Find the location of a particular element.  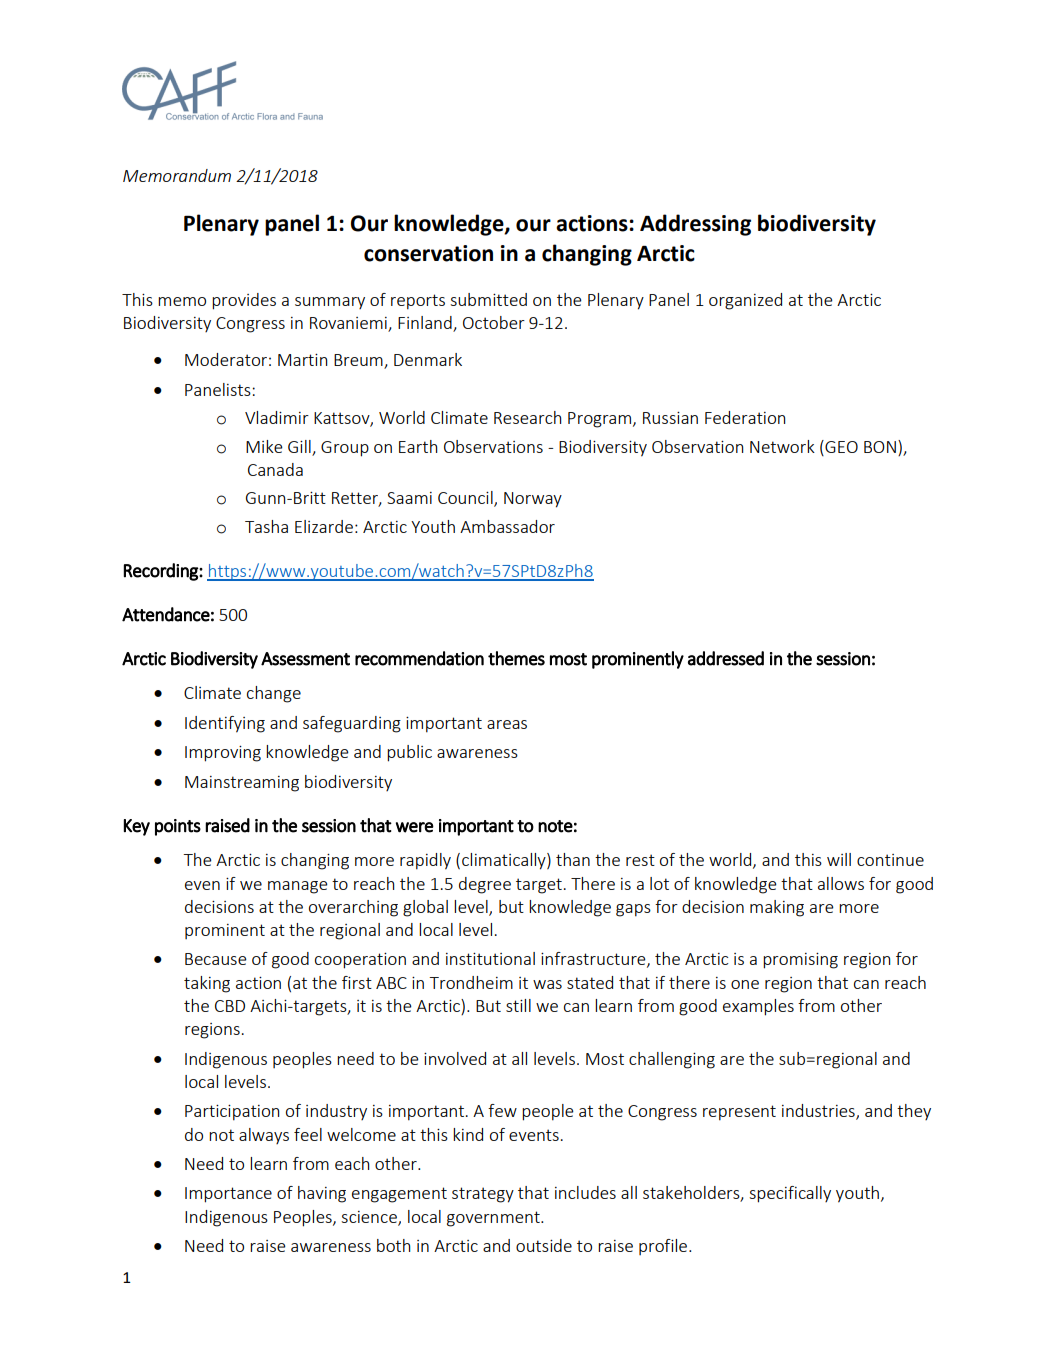

Tasha is located at coordinates (266, 526).
